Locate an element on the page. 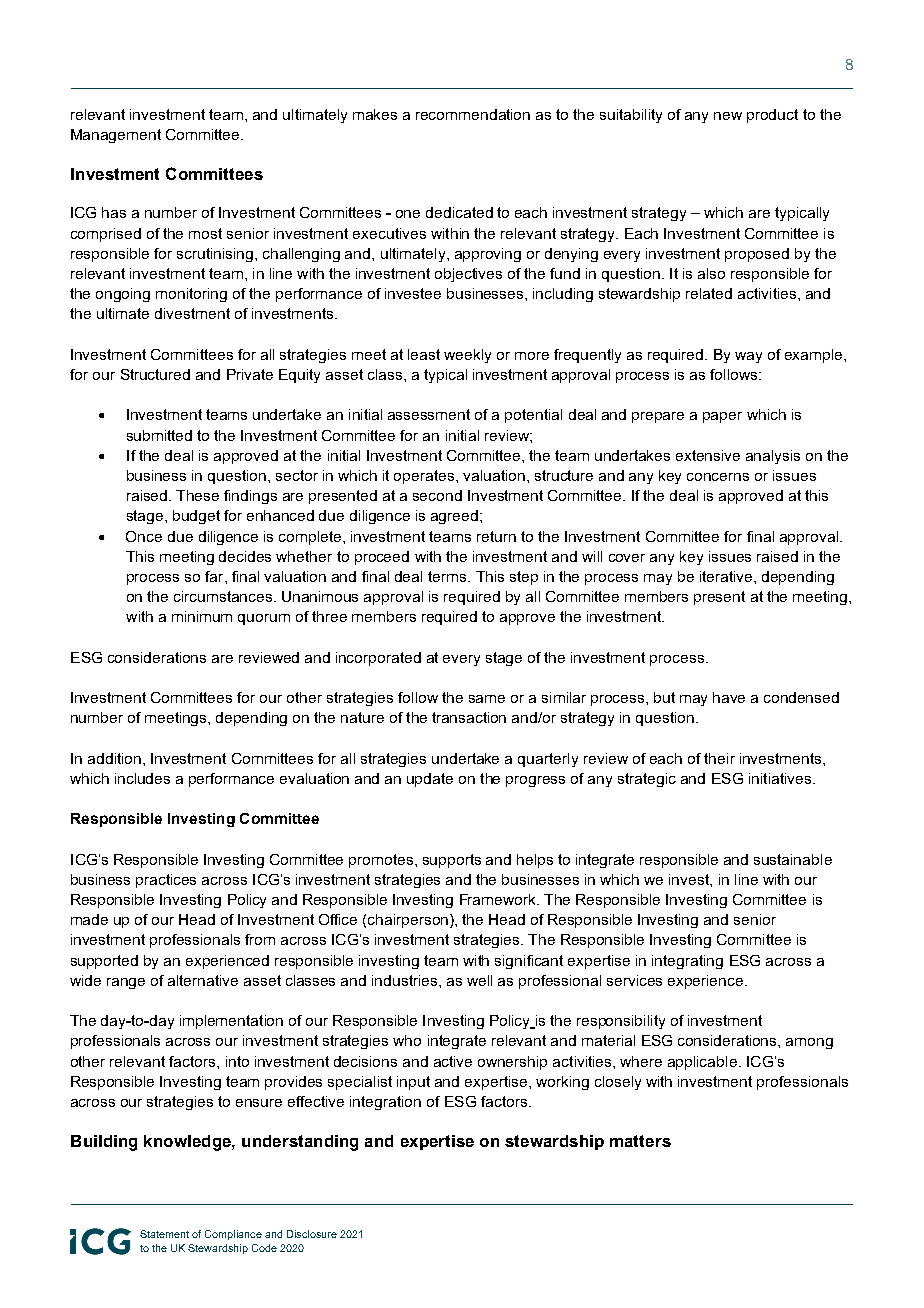 The image size is (924, 1308). supports is located at coordinates (452, 861).
